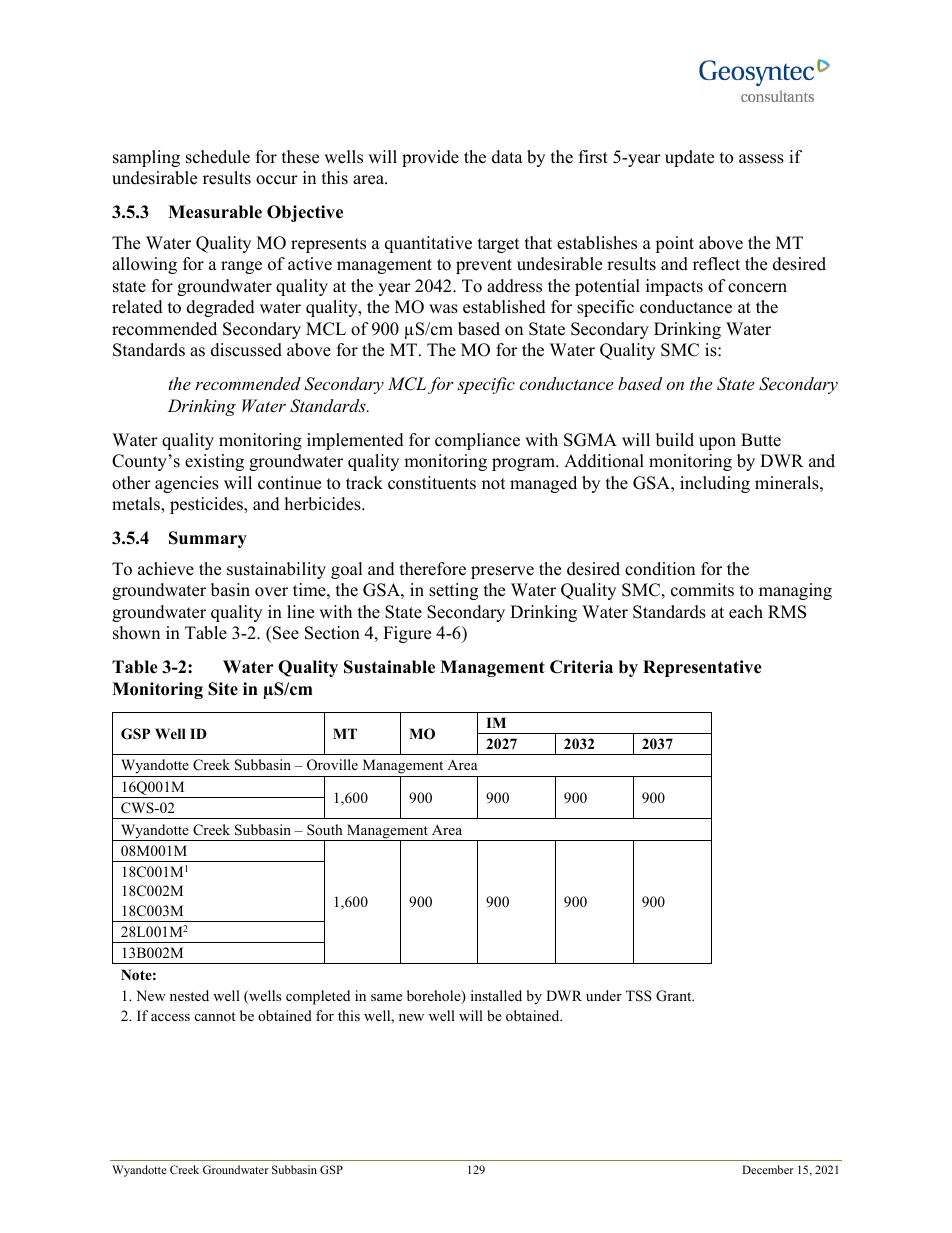 Image resolution: width=952 pixels, height=1233 pixels. Describe the element at coordinates (702, 668) in the screenshot. I see `Representative` at that location.
